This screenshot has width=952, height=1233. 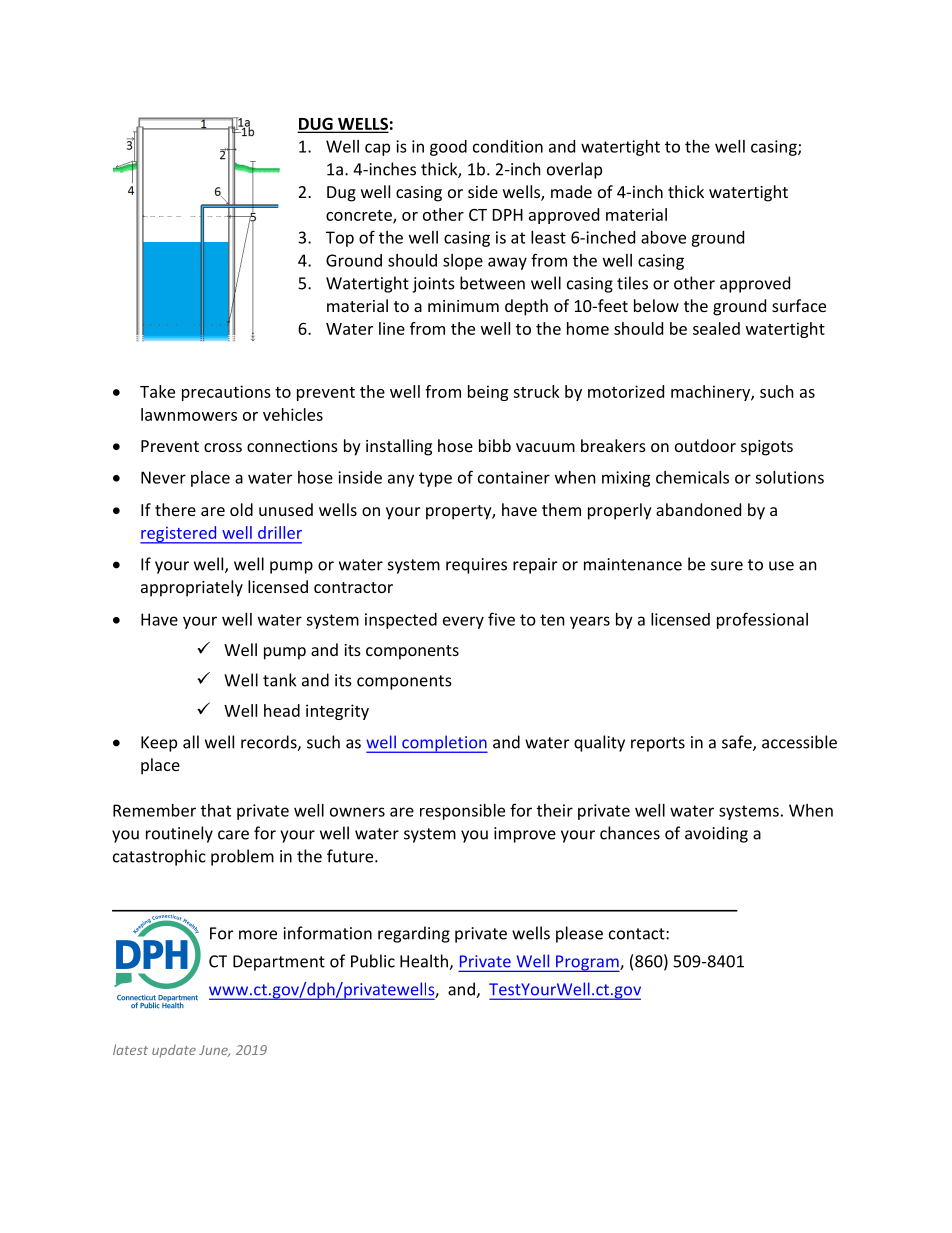 I want to click on completion, so click(x=444, y=744).
